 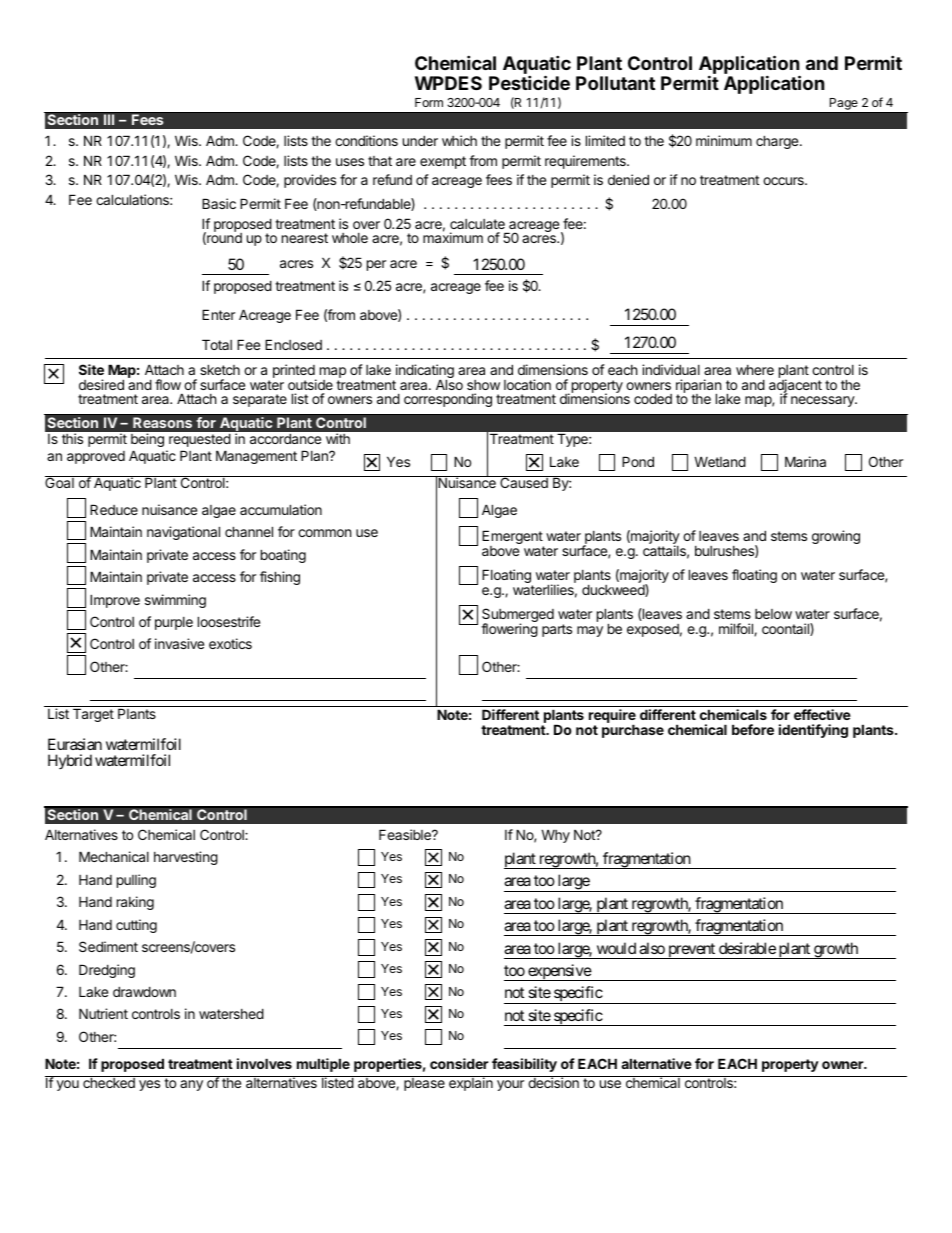 I want to click on Form, so click(x=429, y=102).
